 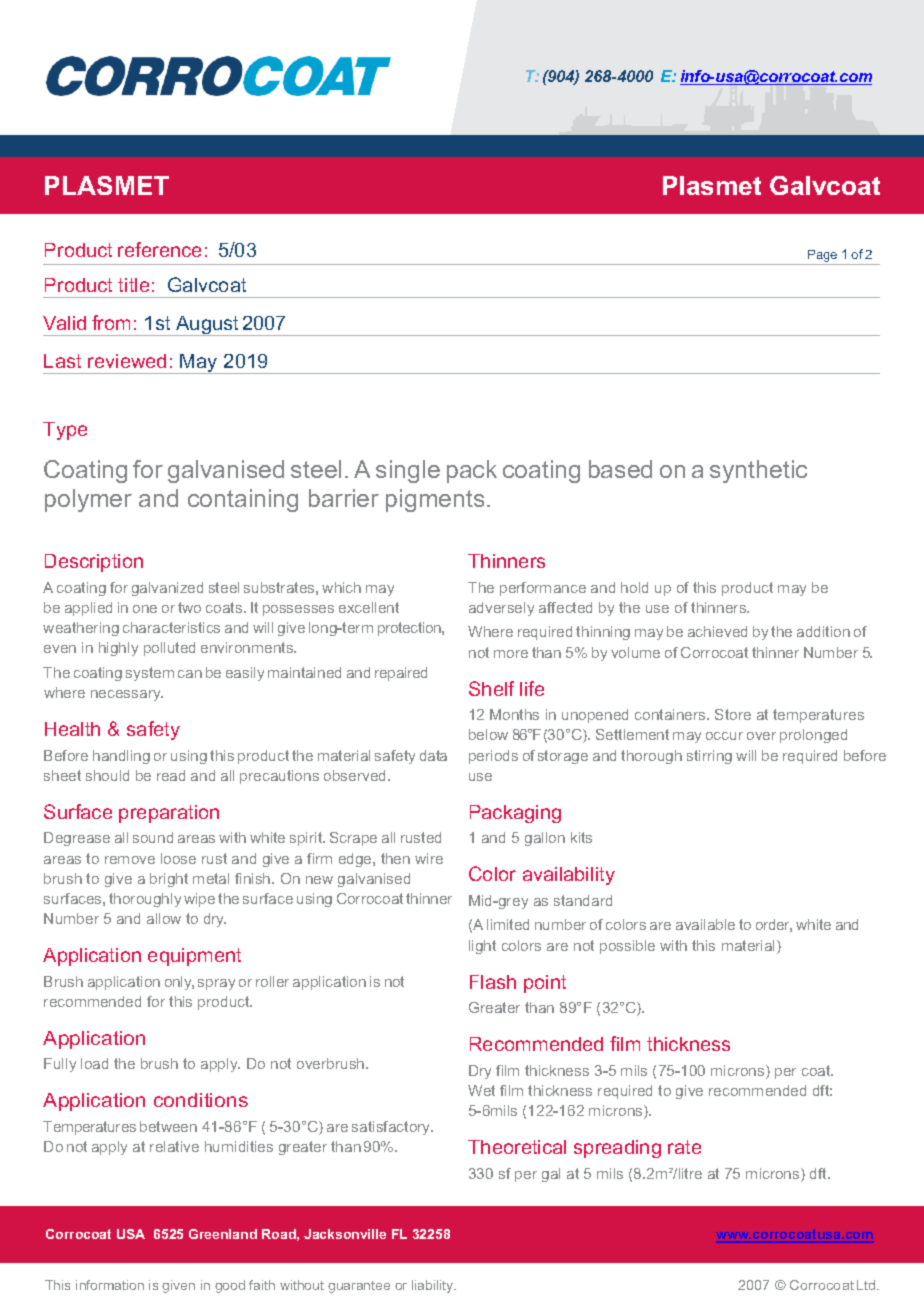 What do you see at coordinates (133, 285) in the screenshot?
I see `title` at bounding box center [133, 285].
